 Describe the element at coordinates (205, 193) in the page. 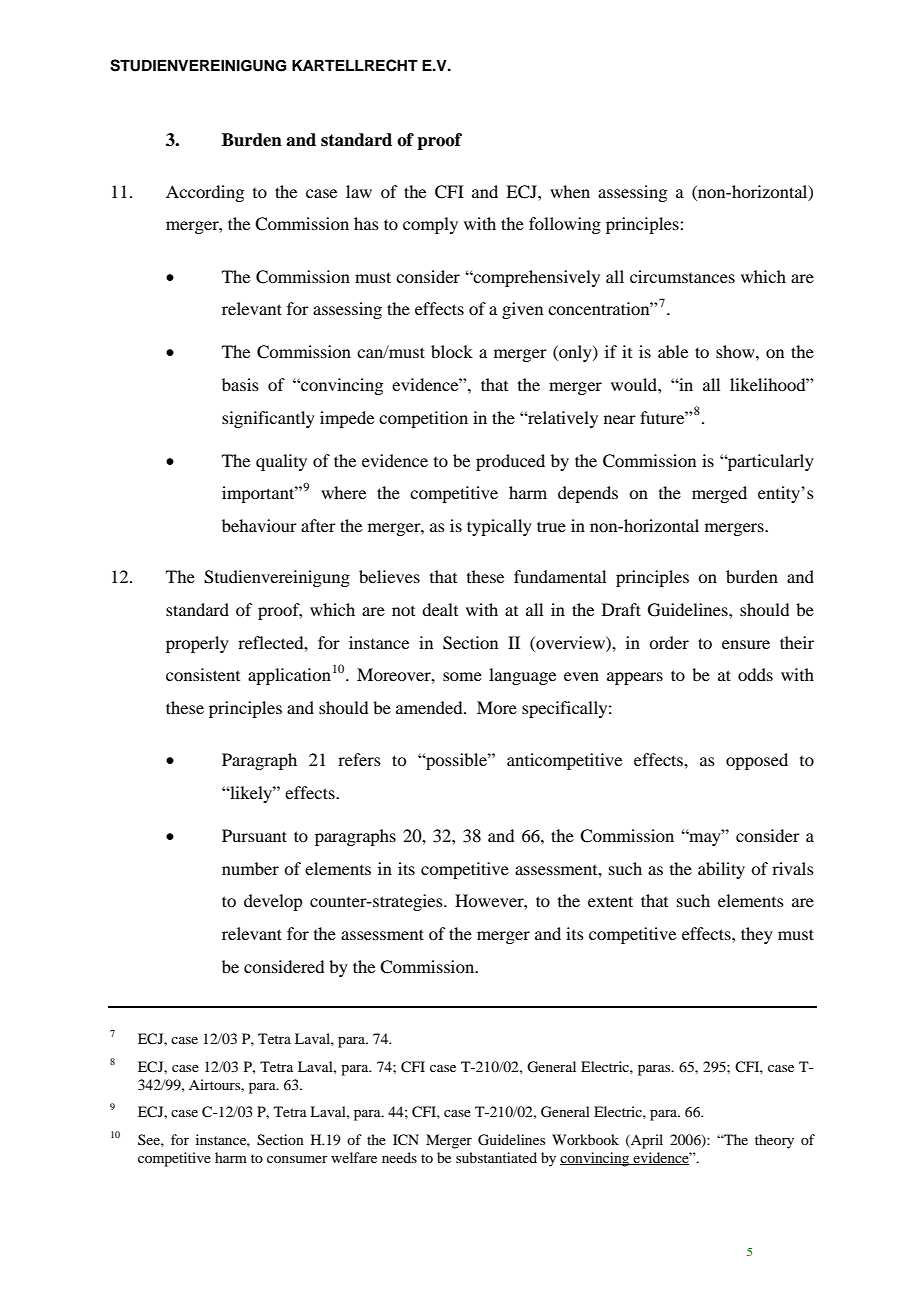

I see `According` at that location.
